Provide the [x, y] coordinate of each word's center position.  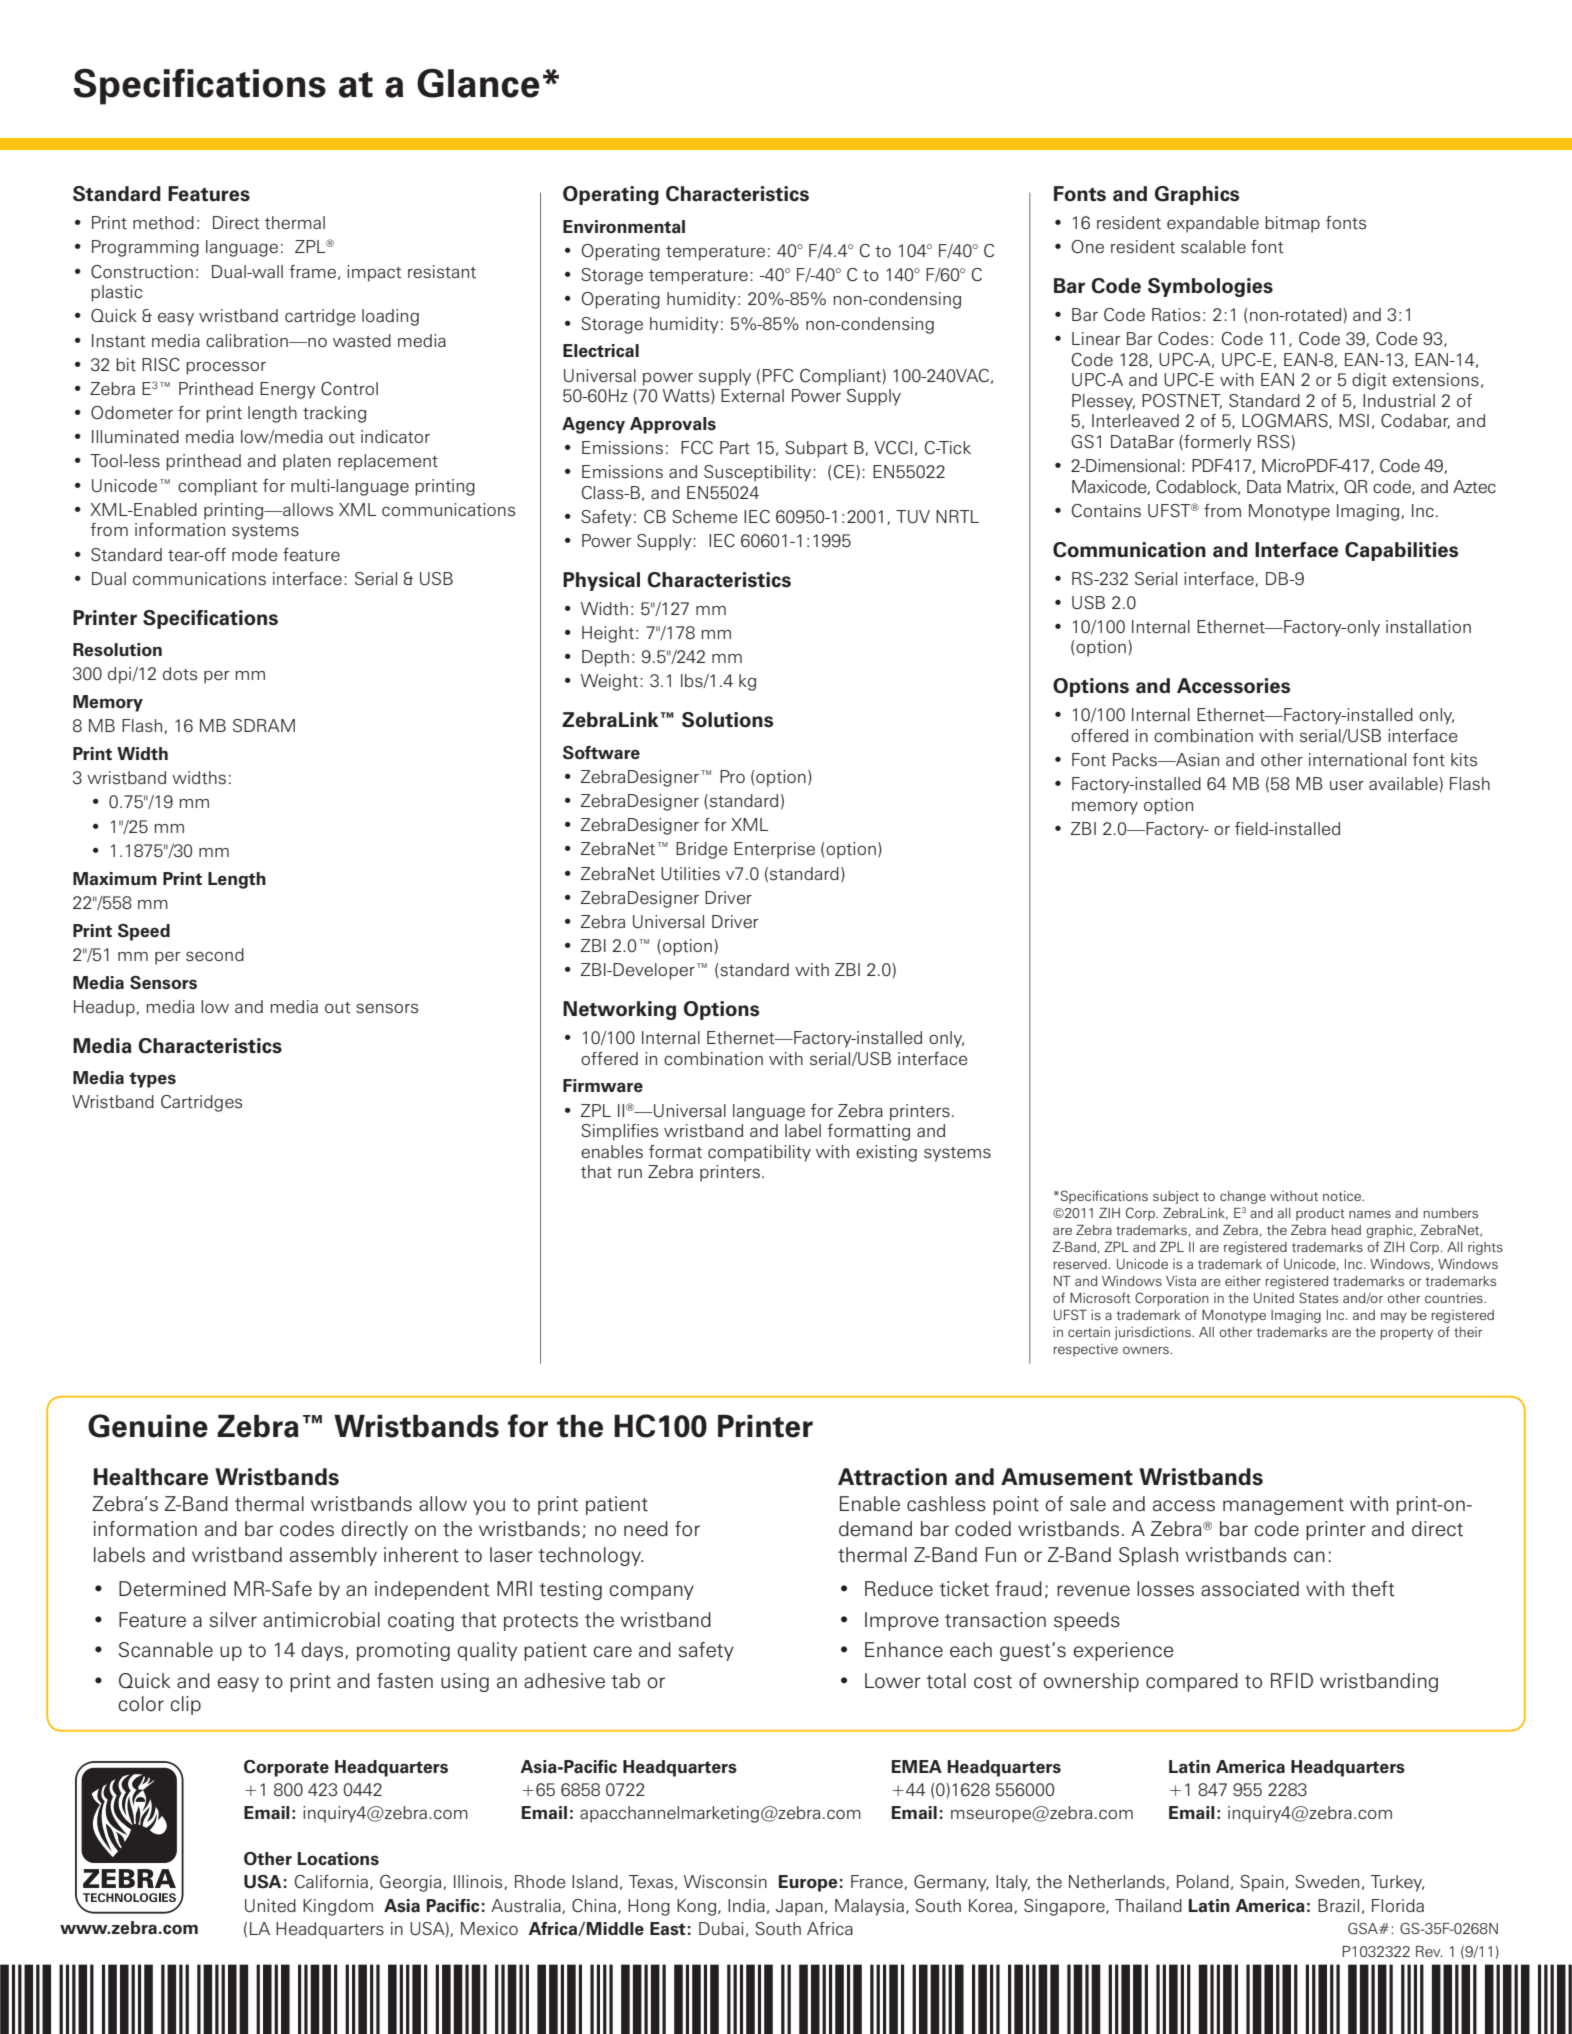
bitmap [1292, 224]
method [163, 223]
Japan [799, 1907]
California [331, 1882]
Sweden [1327, 1881]
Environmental [624, 227]
